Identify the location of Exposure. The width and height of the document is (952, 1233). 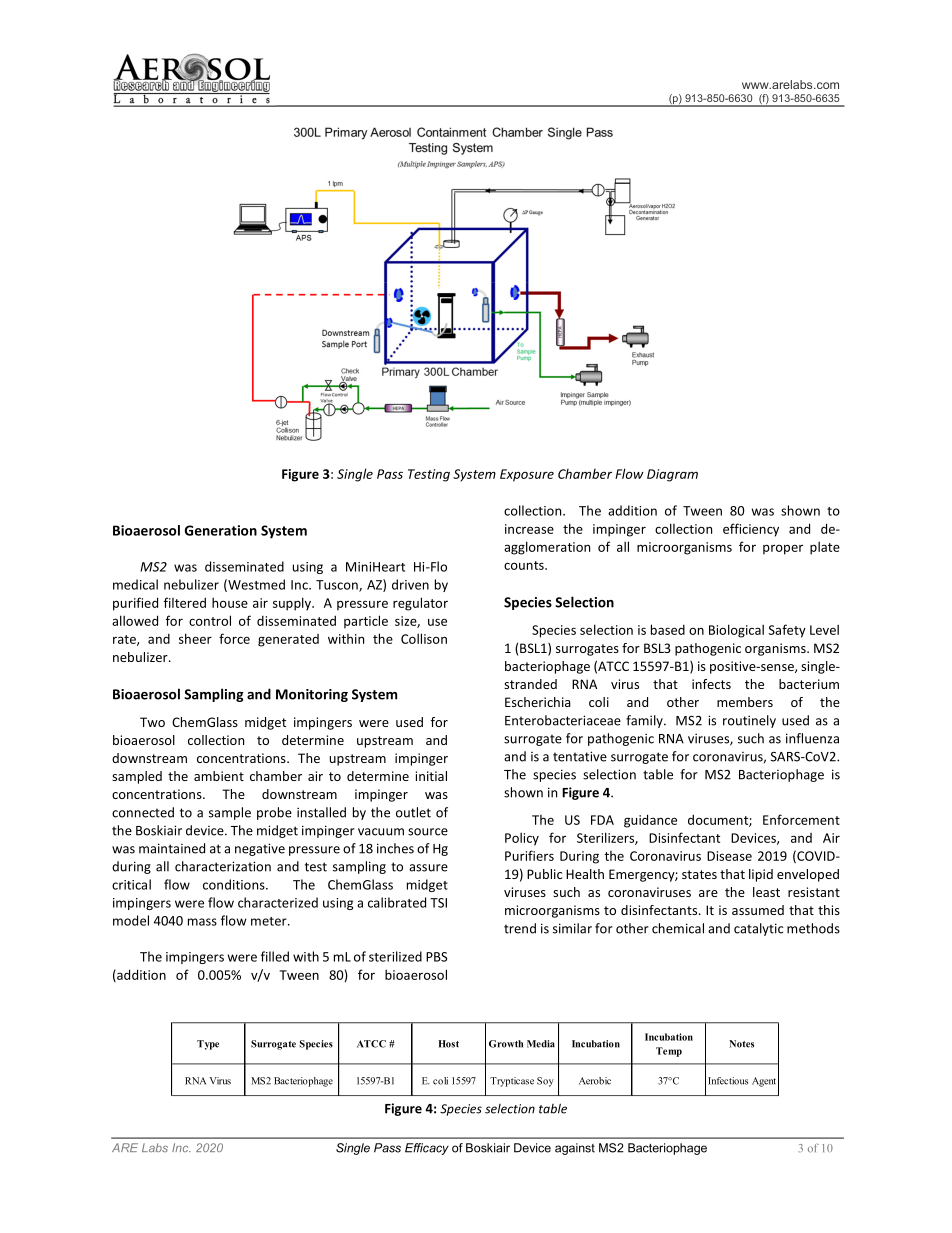
(527, 475).
